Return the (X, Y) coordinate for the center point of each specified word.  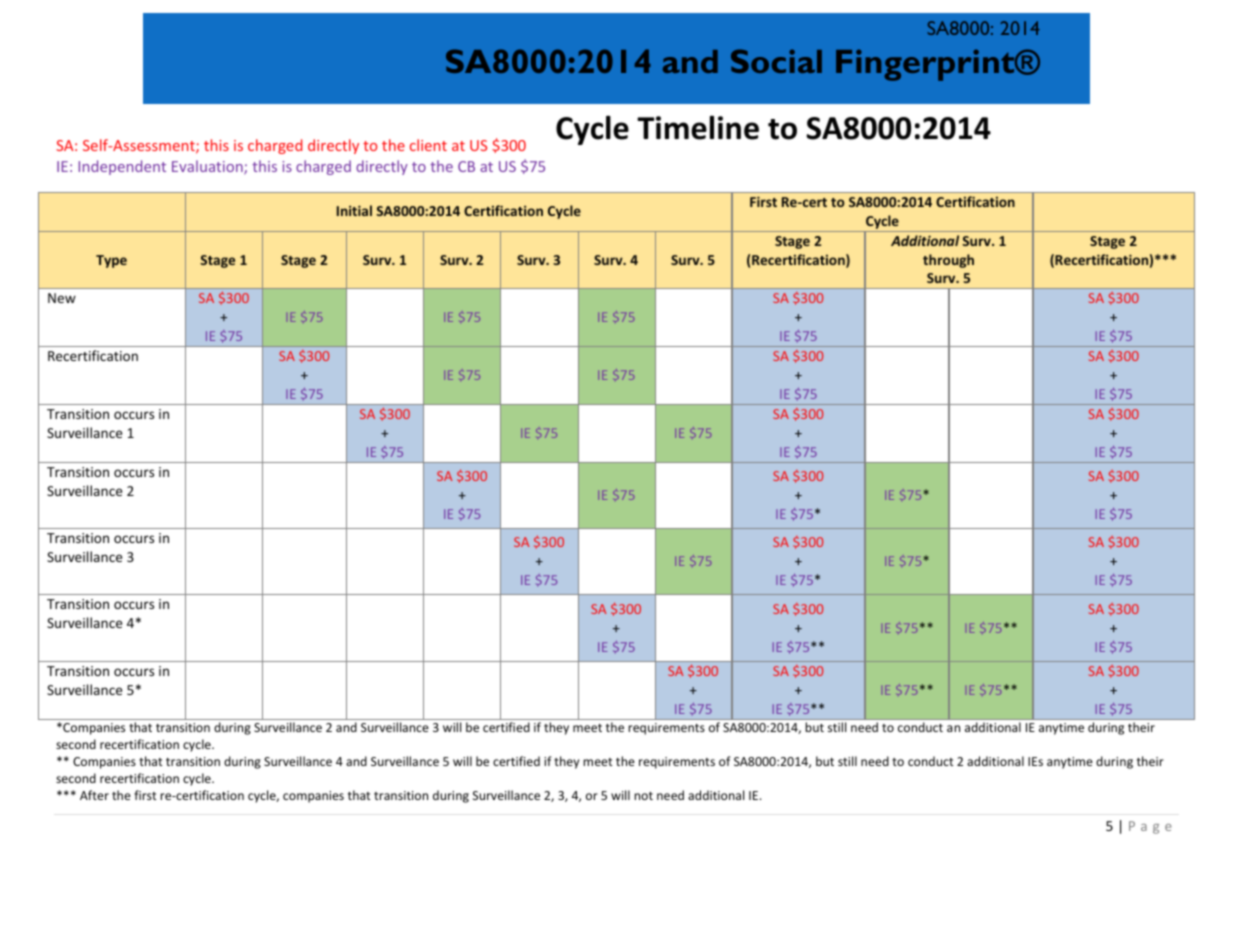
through (948, 261)
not (643, 796)
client (428, 145)
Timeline (698, 127)
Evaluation (208, 167)
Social (776, 61)
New (62, 298)
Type (111, 261)
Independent (122, 167)
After (94, 795)
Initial (354, 210)
